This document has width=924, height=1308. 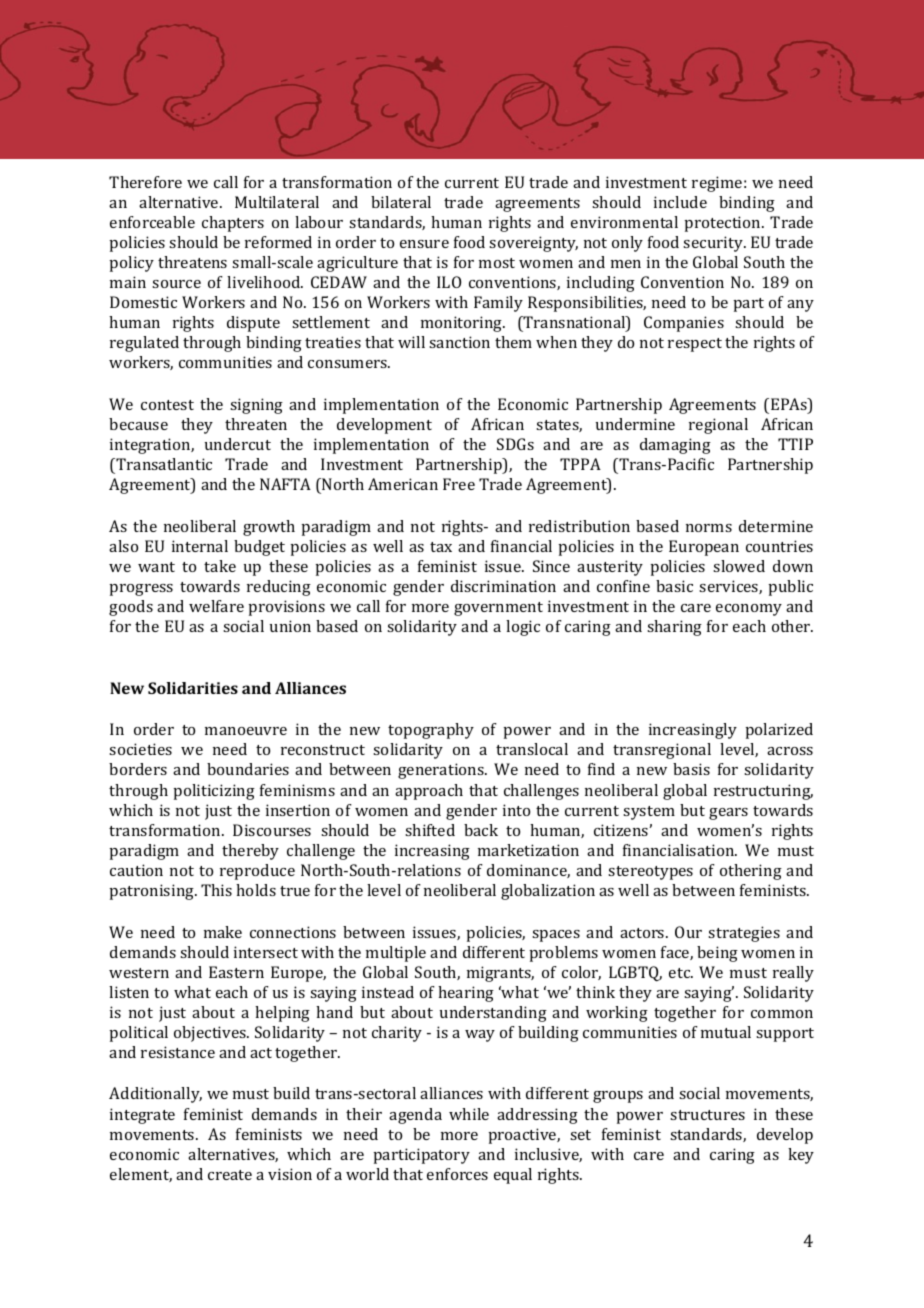 I want to click on damaging, so click(x=675, y=446).
